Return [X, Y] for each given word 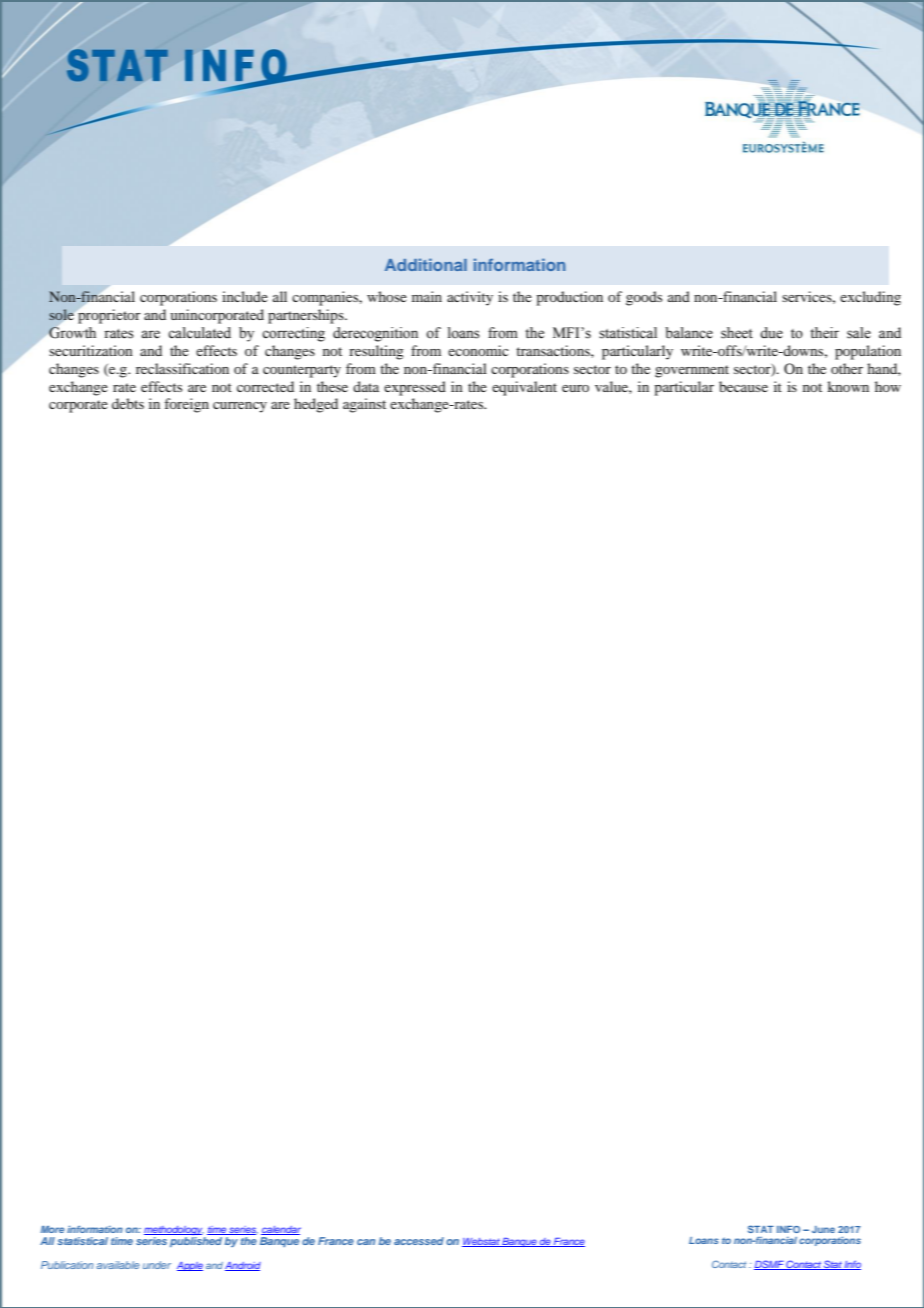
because [743, 386]
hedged [316, 405]
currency [240, 407]
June [823, 1229]
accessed [419, 1241]
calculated [199, 333]
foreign [186, 405]
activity [470, 298]
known [848, 386]
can [366, 1242]
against [364, 405]
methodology [174, 1230]
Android [243, 1266]
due [771, 333]
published [196, 1242]
